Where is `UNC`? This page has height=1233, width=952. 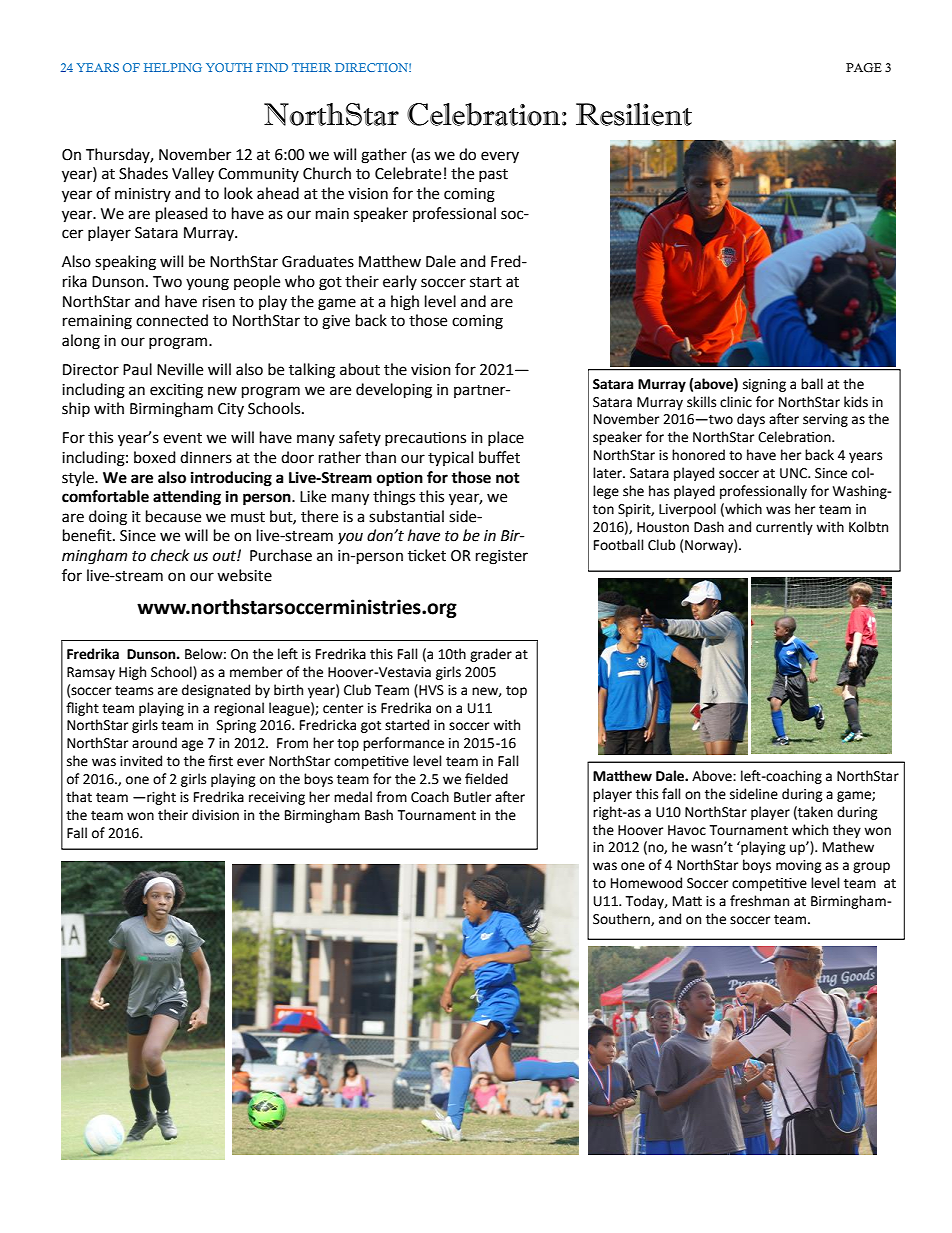 UNC is located at coordinates (795, 473).
